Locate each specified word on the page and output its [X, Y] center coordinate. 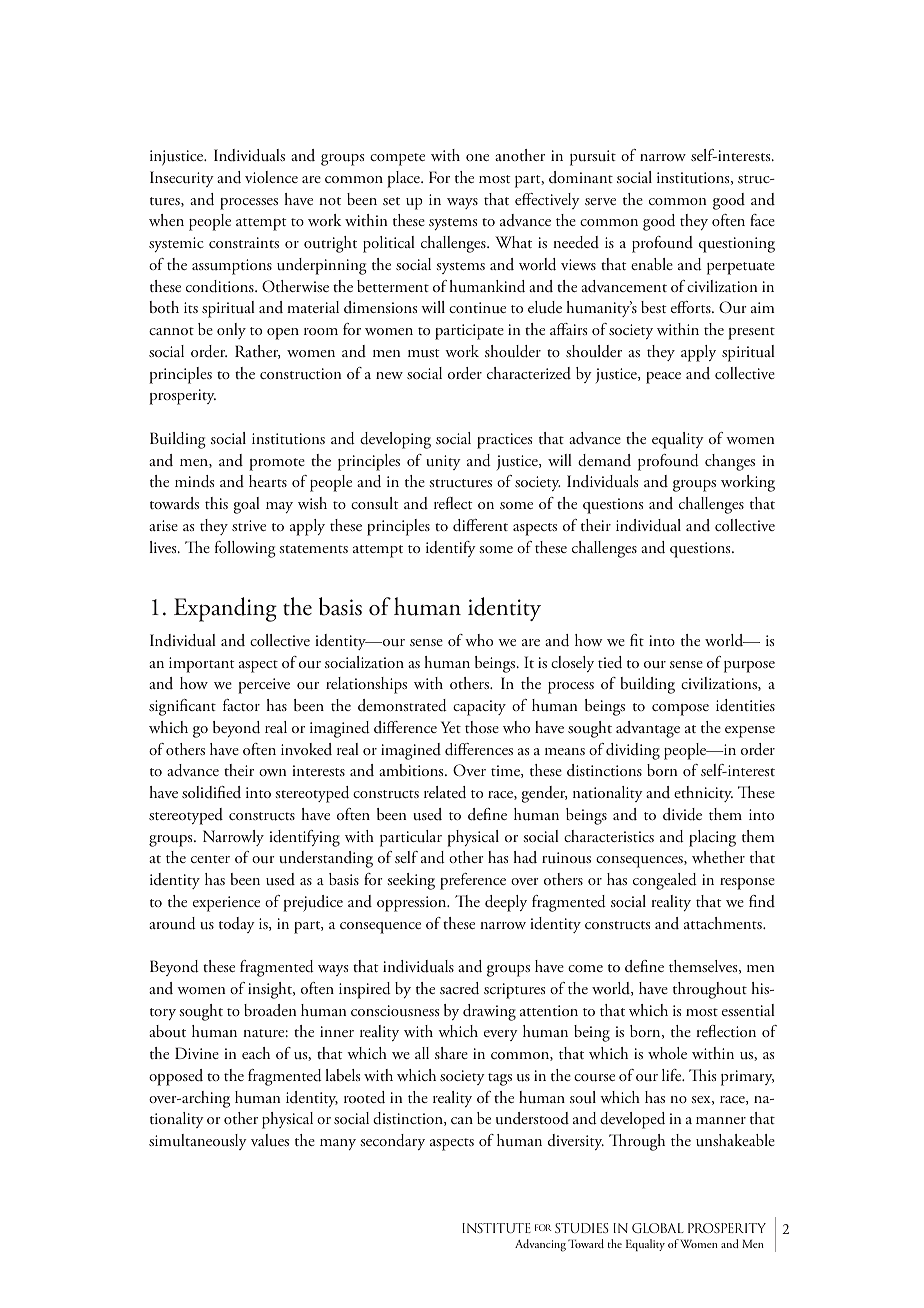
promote [277, 464]
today [237, 925]
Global [657, 1228]
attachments [724, 923]
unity [443, 462]
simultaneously [198, 1142]
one [477, 157]
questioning [737, 245]
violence [271, 177]
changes [730, 462]
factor [241, 705]
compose [680, 710]
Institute [496, 1228]
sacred [459, 988]
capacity [479, 708]
